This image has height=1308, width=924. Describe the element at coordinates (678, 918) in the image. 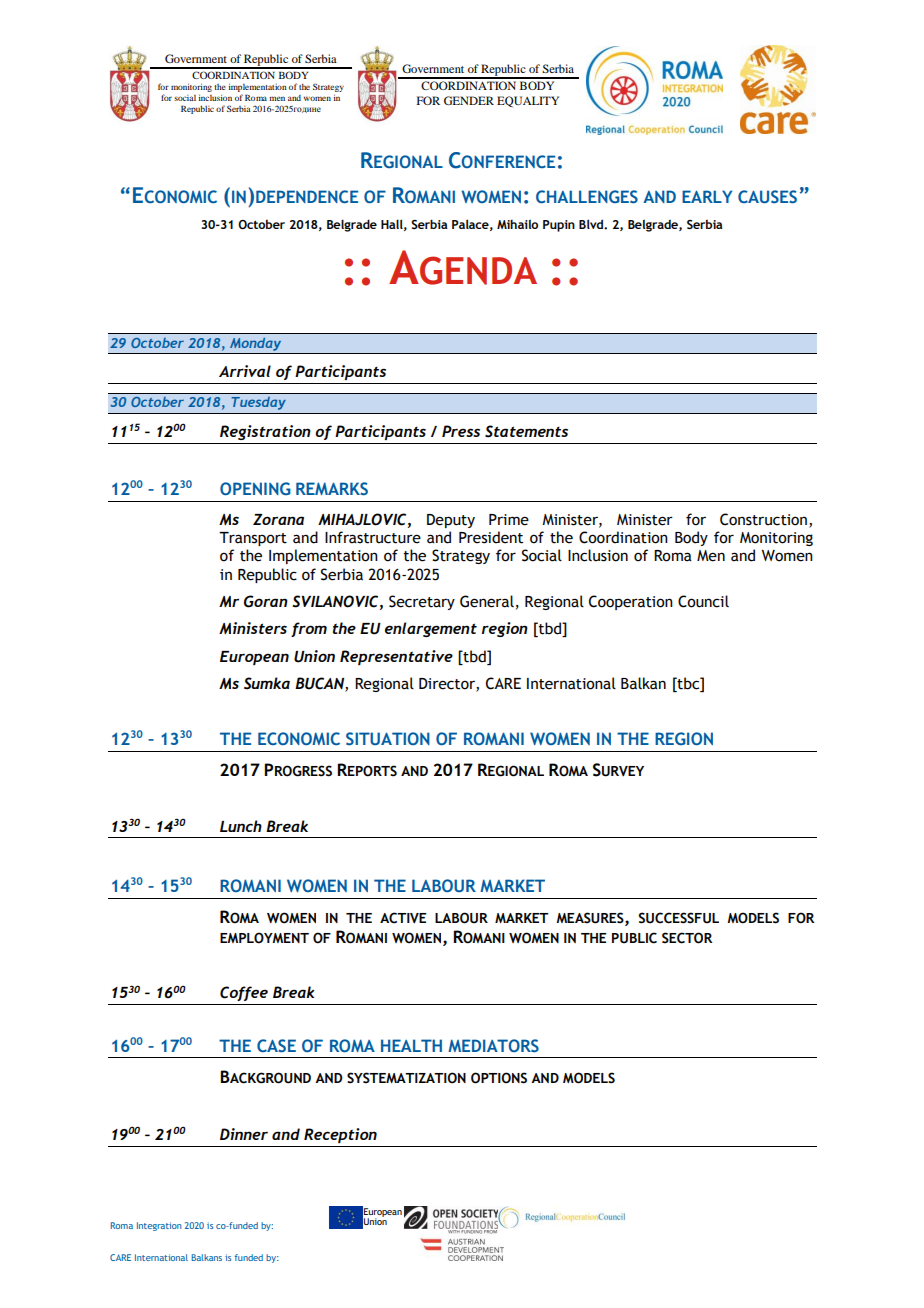

I see `SUCCESSFUL` at that location.
